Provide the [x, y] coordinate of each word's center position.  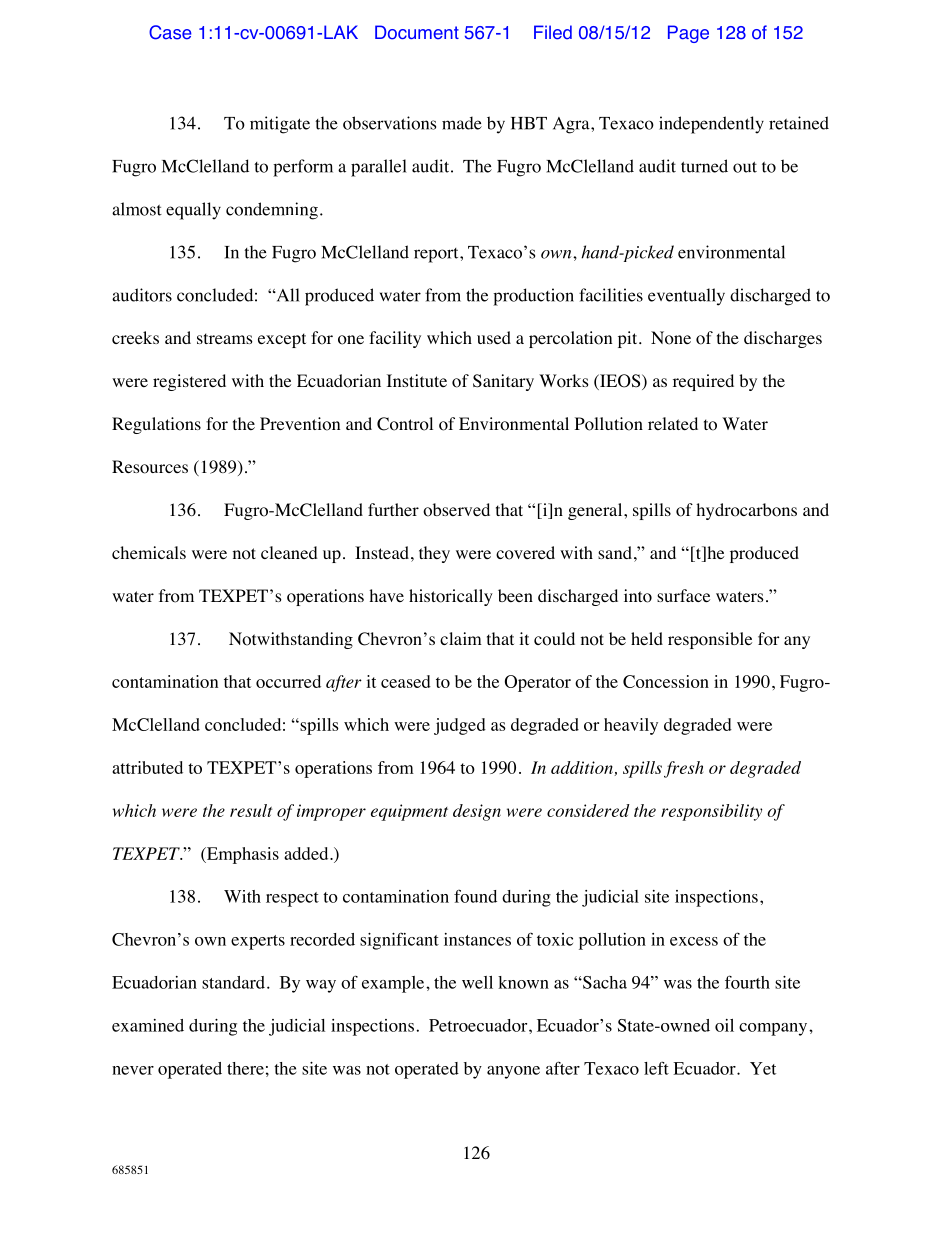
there [245, 1068]
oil [724, 1025]
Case [170, 32]
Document [417, 32]
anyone [513, 1072]
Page [688, 34]
